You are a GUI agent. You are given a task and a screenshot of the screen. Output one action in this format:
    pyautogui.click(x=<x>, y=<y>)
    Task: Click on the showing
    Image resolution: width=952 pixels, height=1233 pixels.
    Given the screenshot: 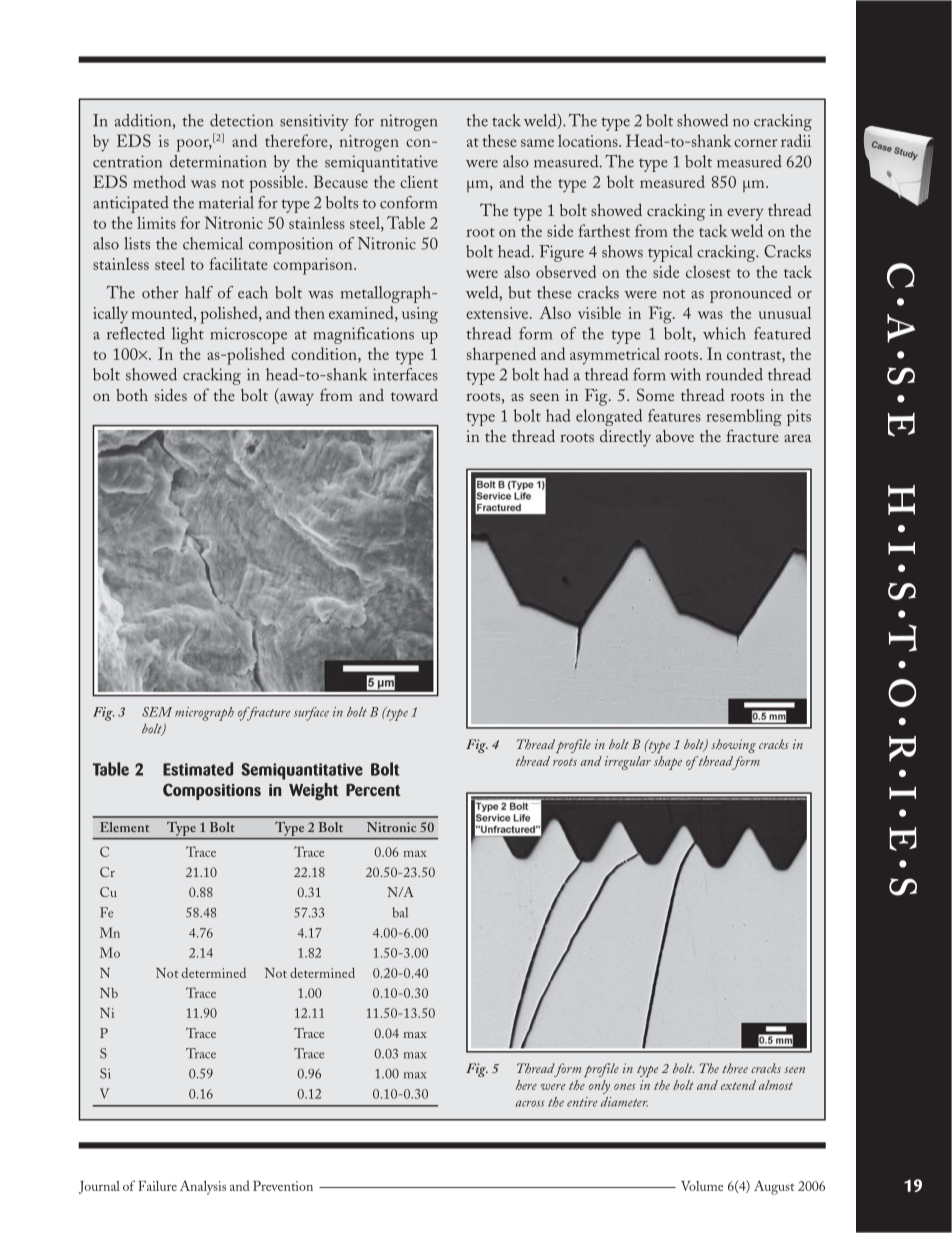 What is the action you would take?
    pyautogui.click(x=733, y=746)
